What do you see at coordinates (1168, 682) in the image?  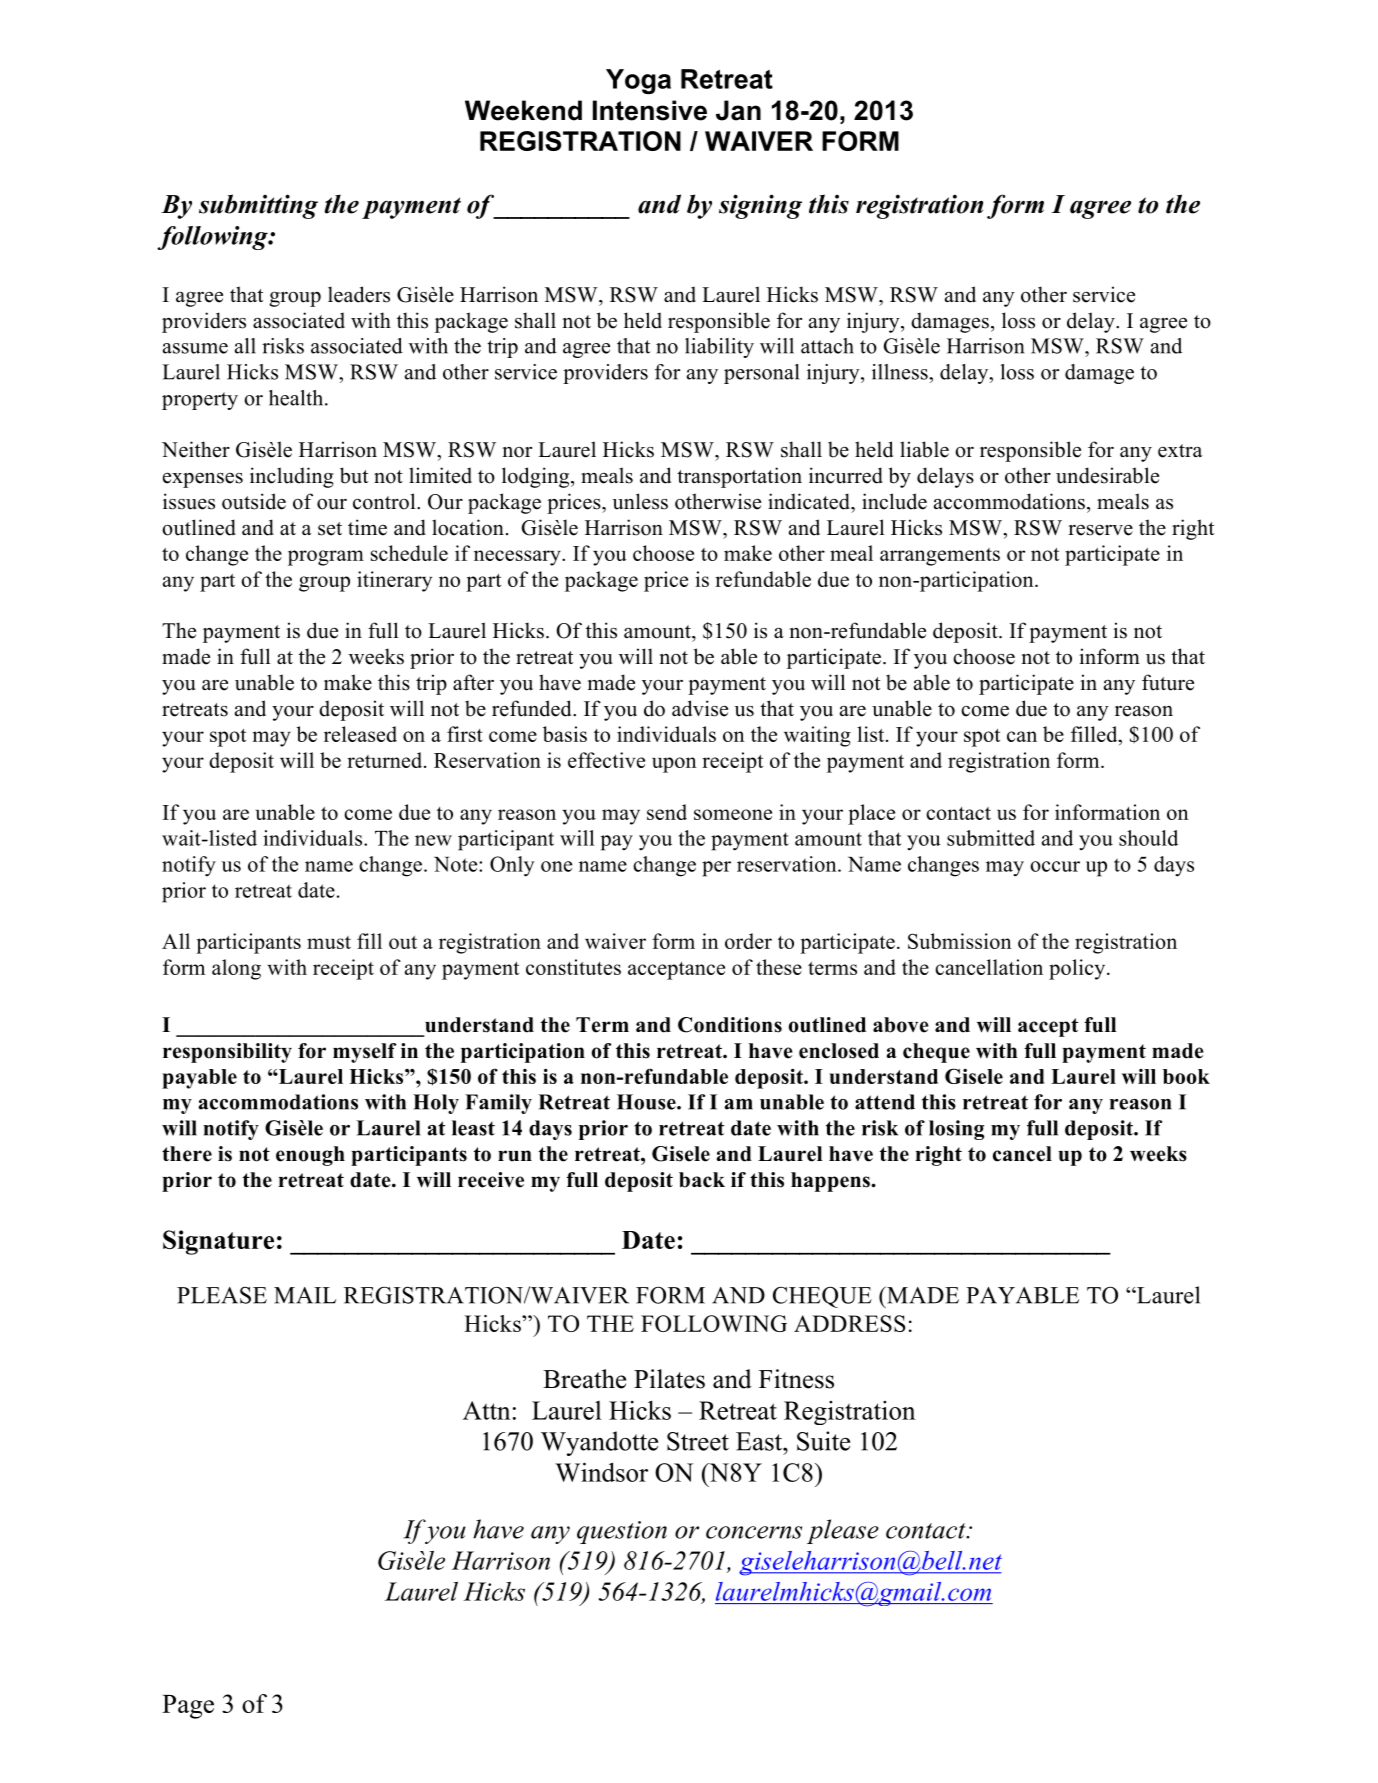 I see `future` at bounding box center [1168, 682].
